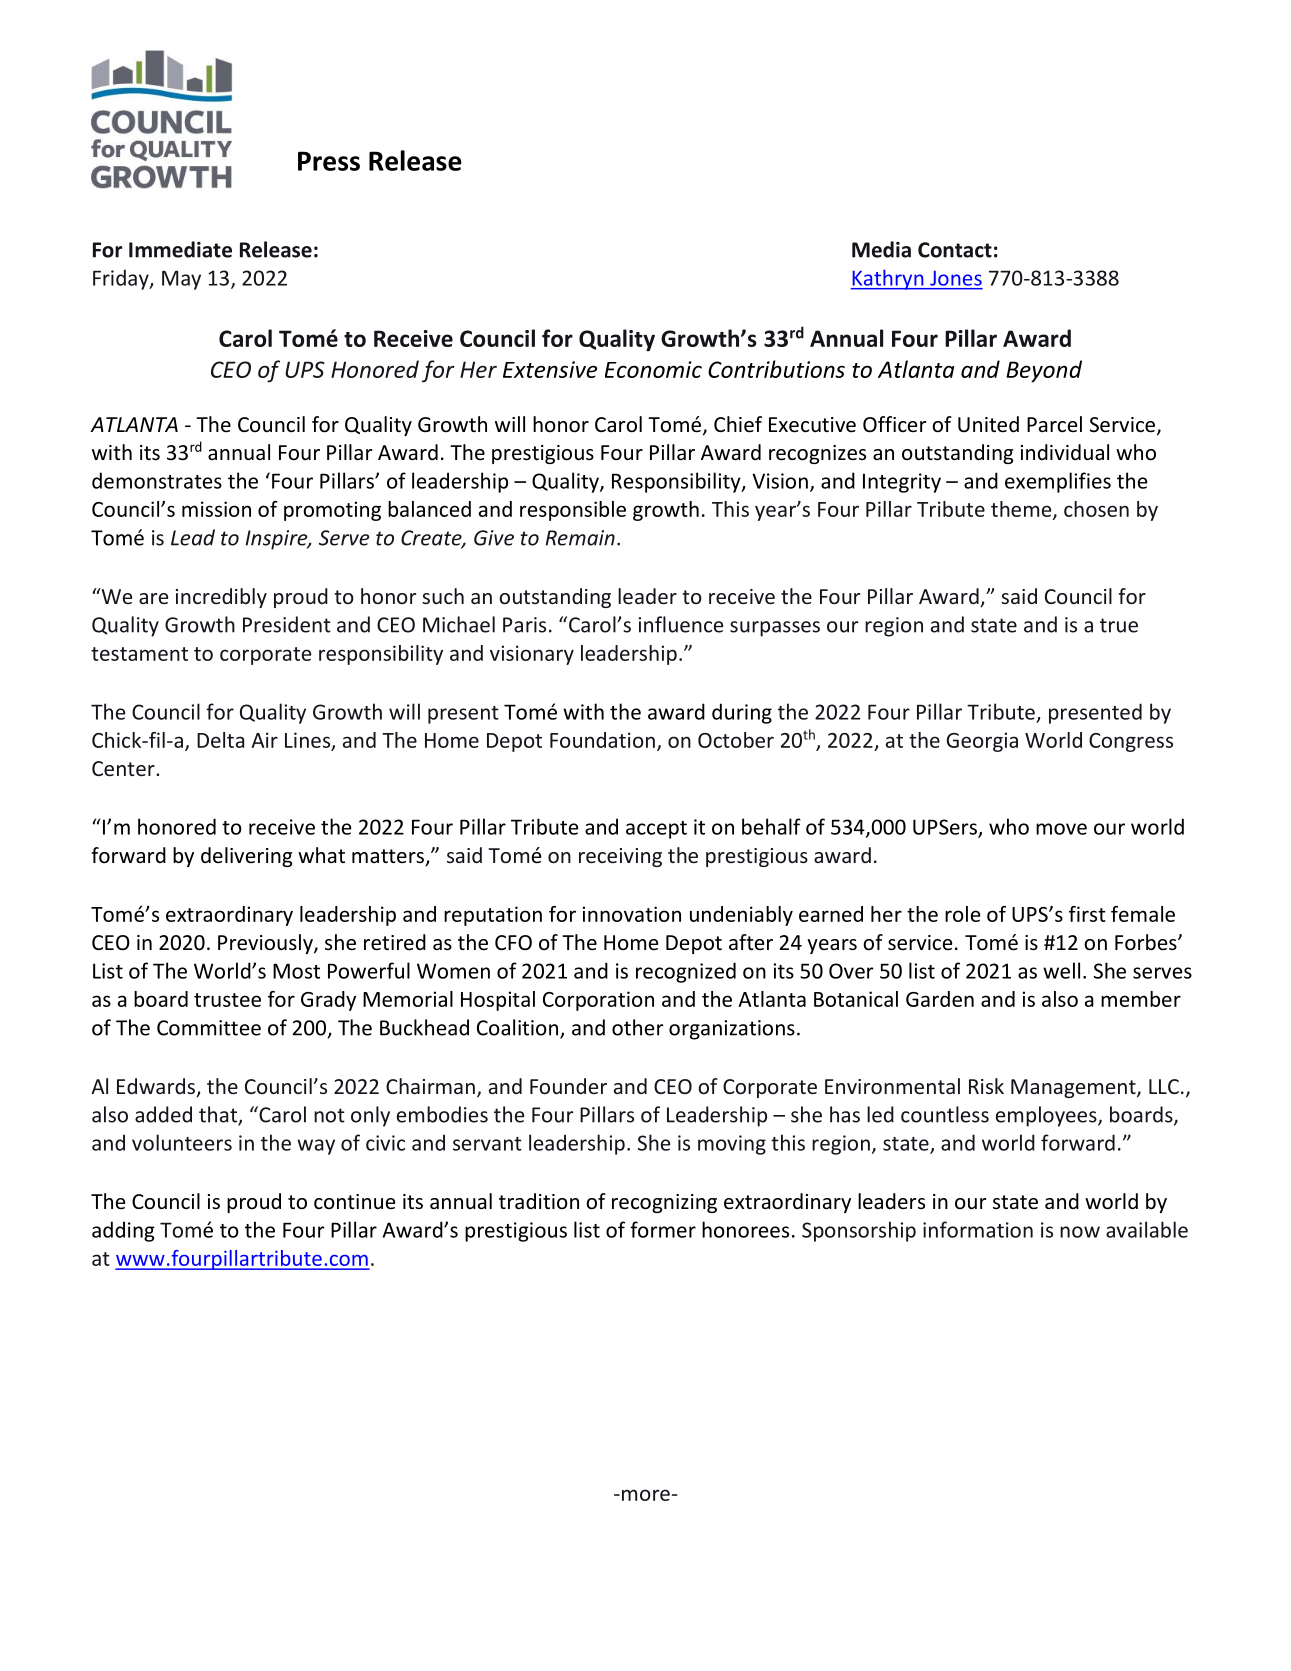 This screenshot has height=1671, width=1291. Describe the element at coordinates (1080, 1232) in the screenshot. I see `now` at that location.
